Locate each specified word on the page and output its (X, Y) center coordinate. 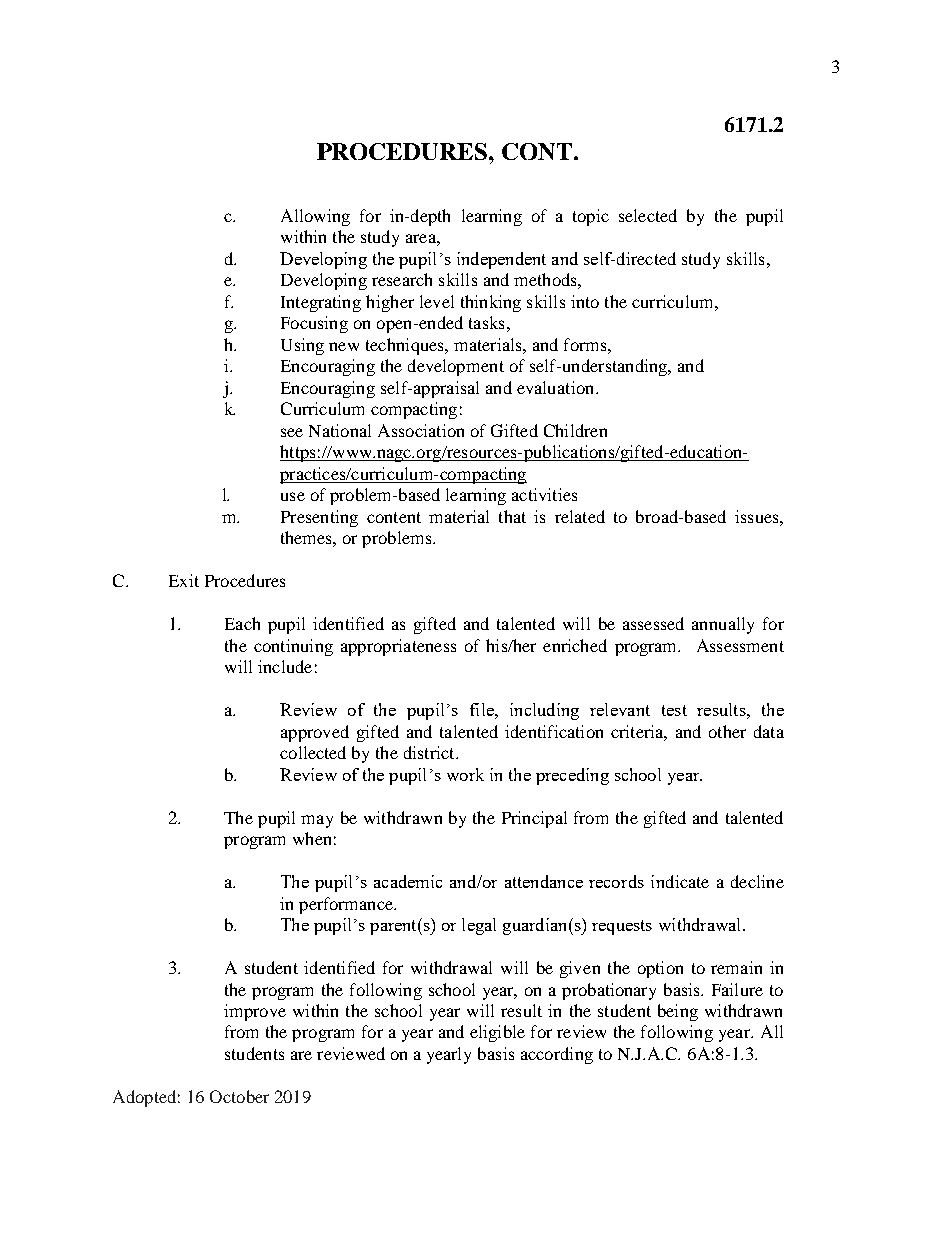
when (312, 838)
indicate (680, 881)
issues (758, 516)
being (678, 1012)
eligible (497, 1033)
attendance (544, 881)
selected (648, 215)
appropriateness (398, 647)
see (292, 432)
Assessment (740, 645)
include (285, 666)
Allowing (315, 217)
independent (501, 260)
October (239, 1096)
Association (421, 430)
